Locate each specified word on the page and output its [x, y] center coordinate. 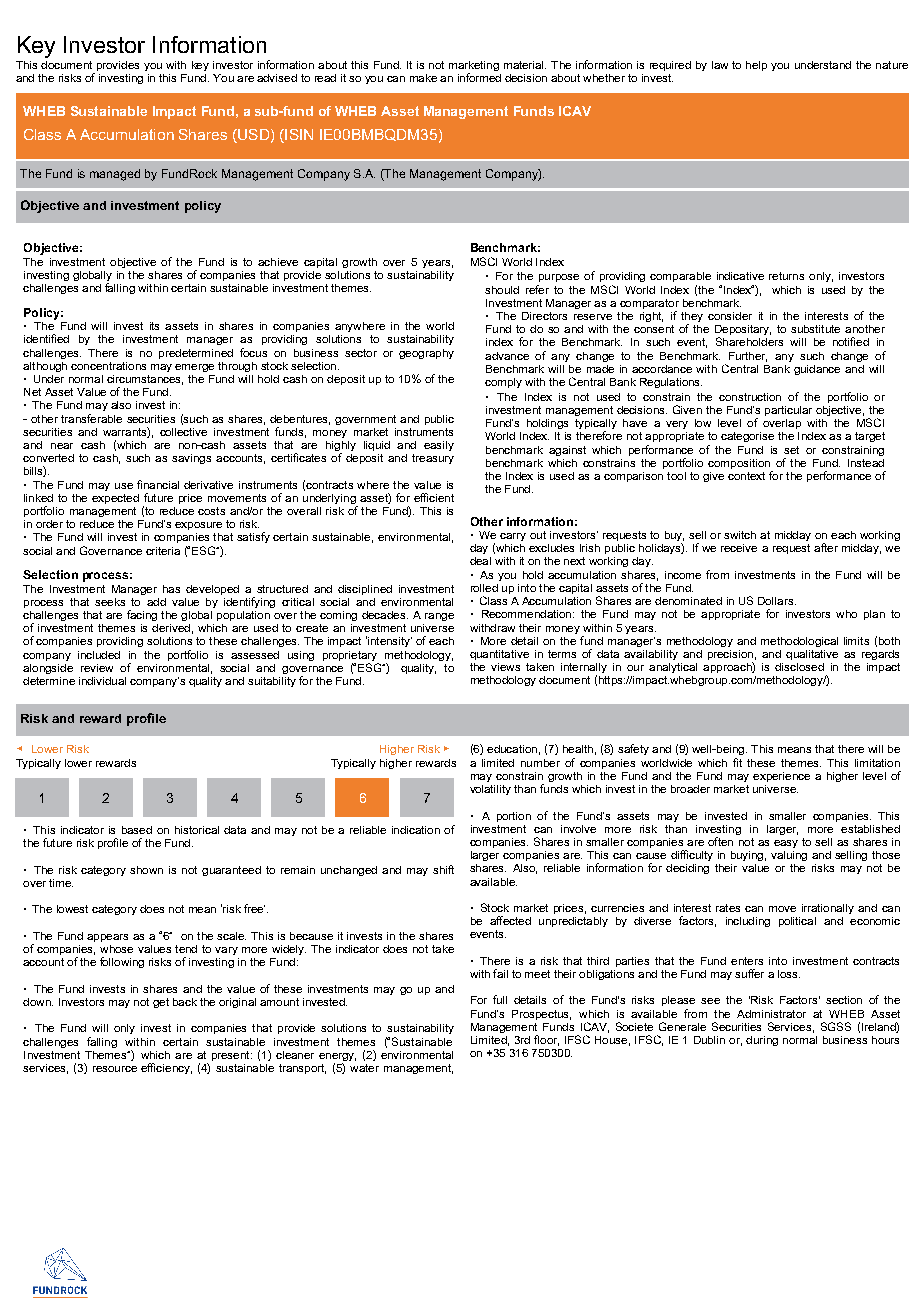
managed [115, 175]
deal [480, 561]
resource [115, 1069]
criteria [163, 551]
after [826, 547]
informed [479, 77]
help [756, 66]
